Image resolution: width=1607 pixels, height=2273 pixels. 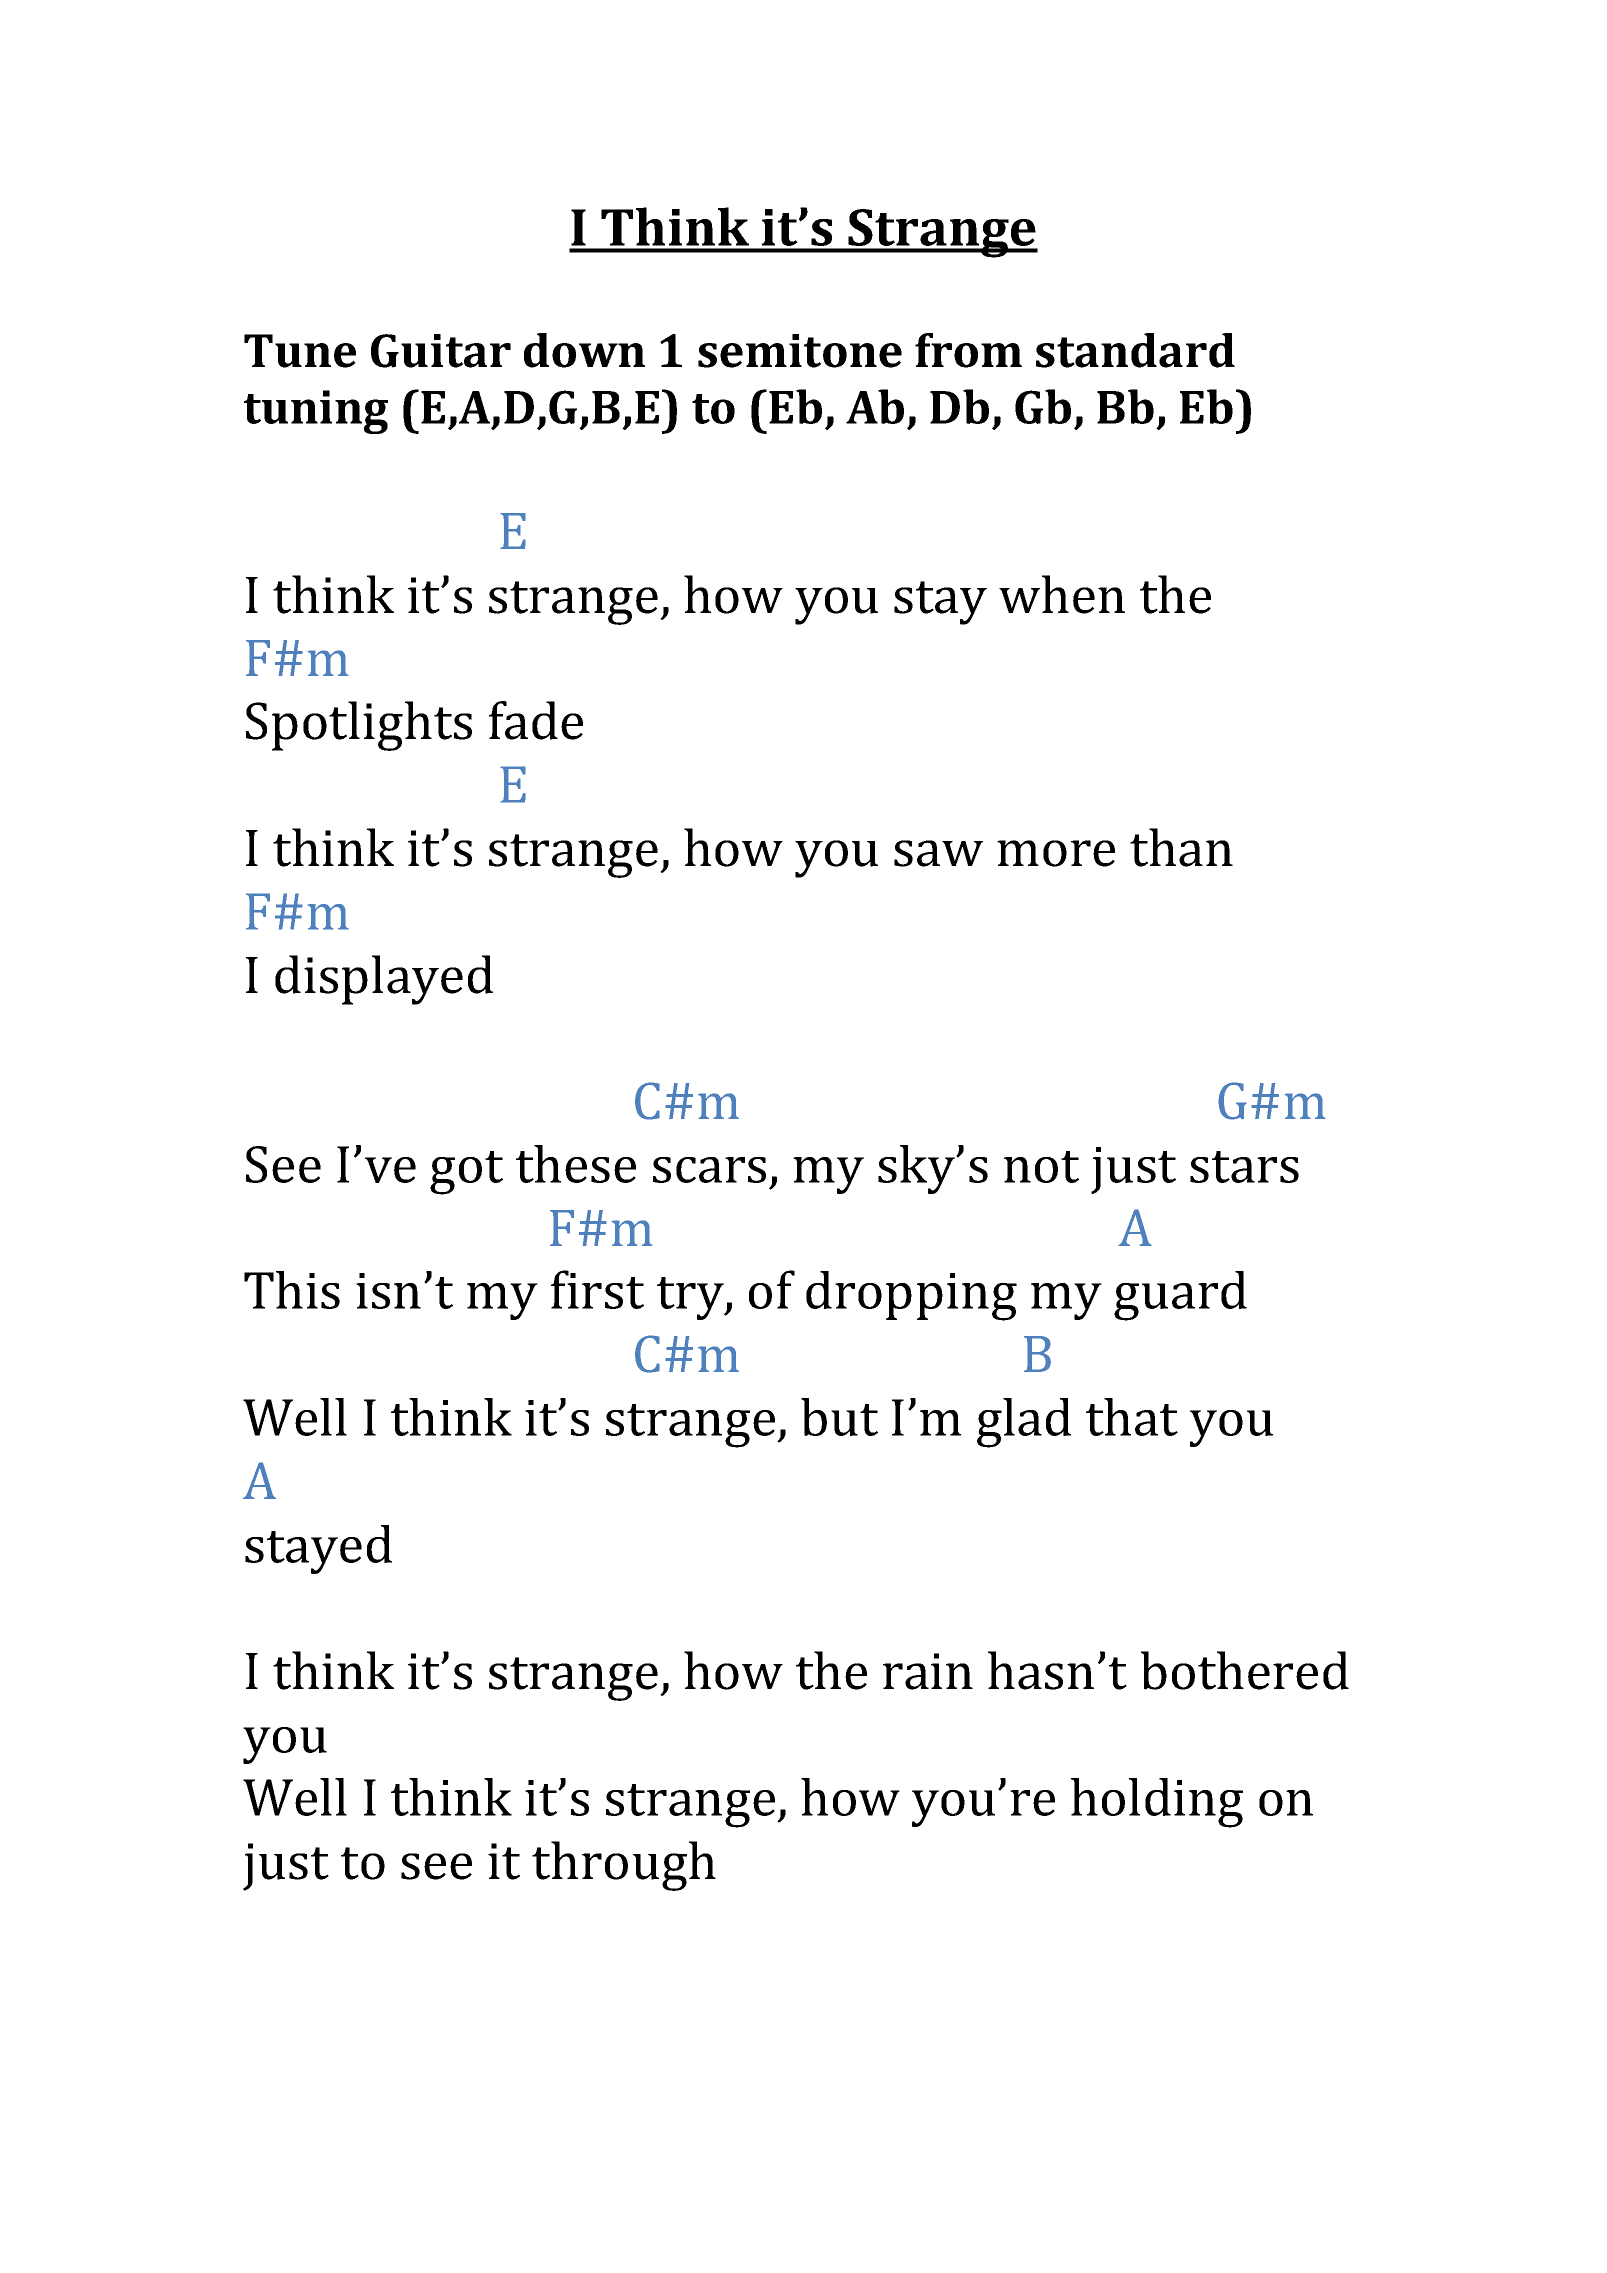 What do you see at coordinates (384, 980) in the document?
I see `displayed` at bounding box center [384, 980].
